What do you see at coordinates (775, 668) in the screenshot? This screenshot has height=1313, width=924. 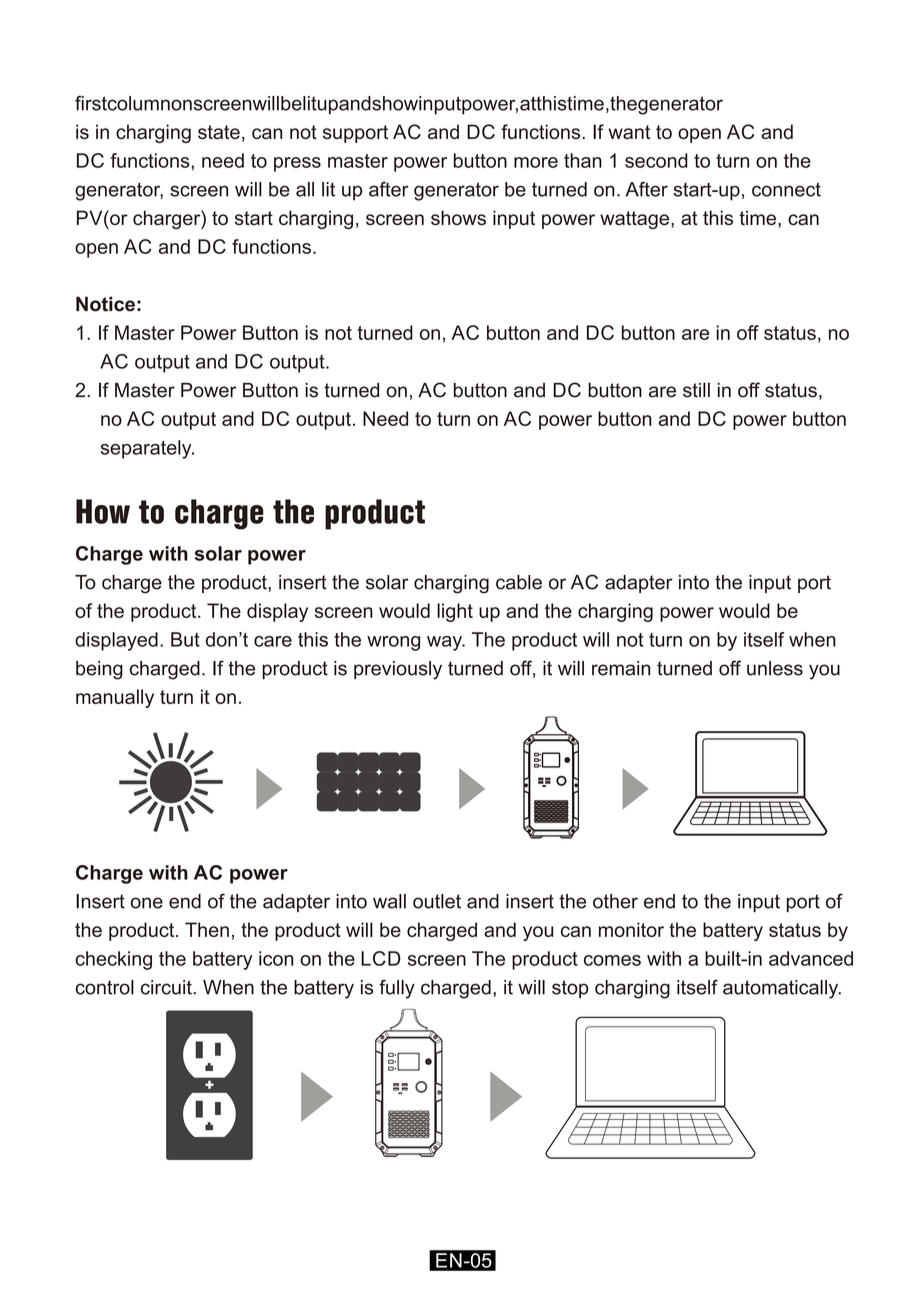 I see `unless` at bounding box center [775, 668].
